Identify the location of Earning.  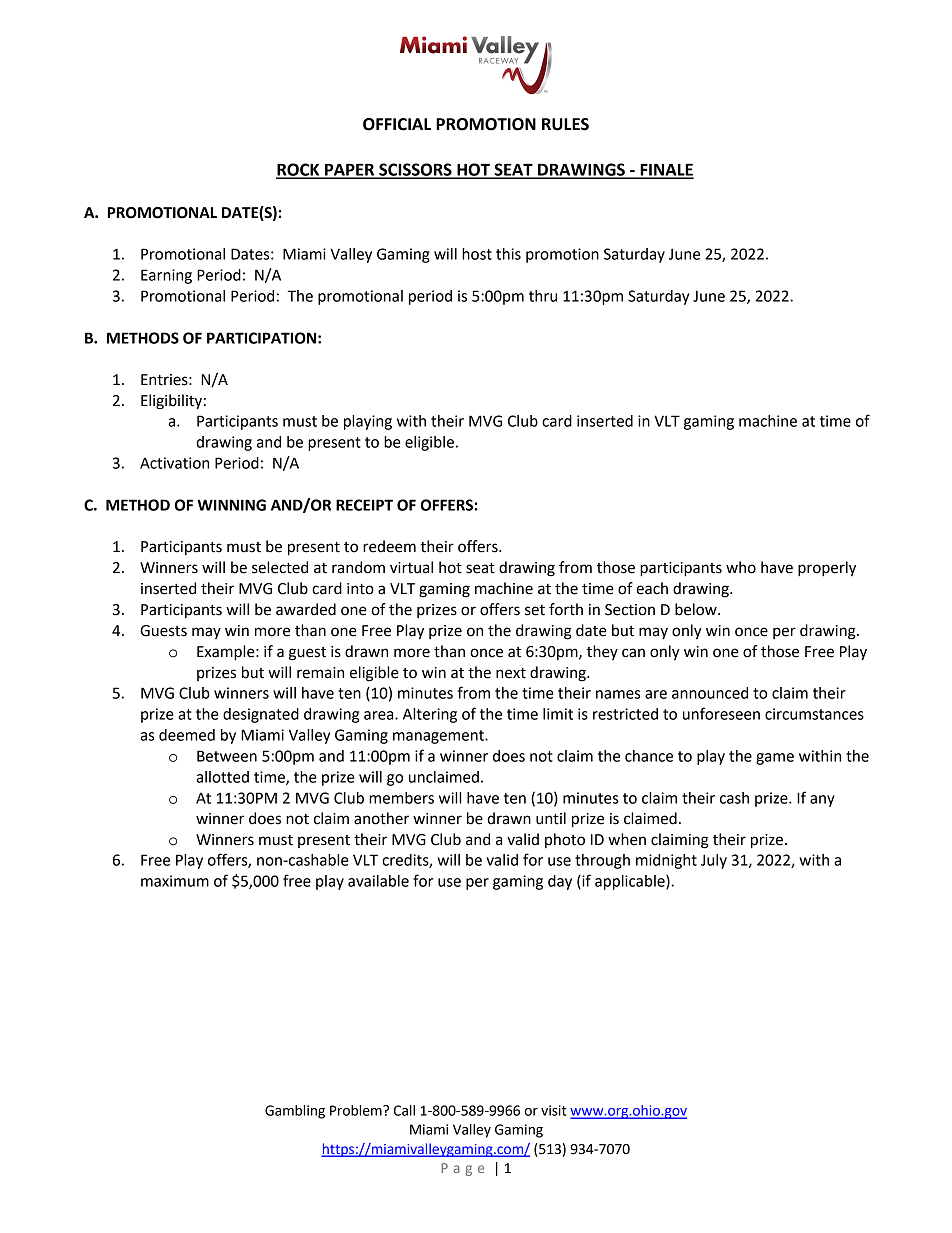
(166, 276).
